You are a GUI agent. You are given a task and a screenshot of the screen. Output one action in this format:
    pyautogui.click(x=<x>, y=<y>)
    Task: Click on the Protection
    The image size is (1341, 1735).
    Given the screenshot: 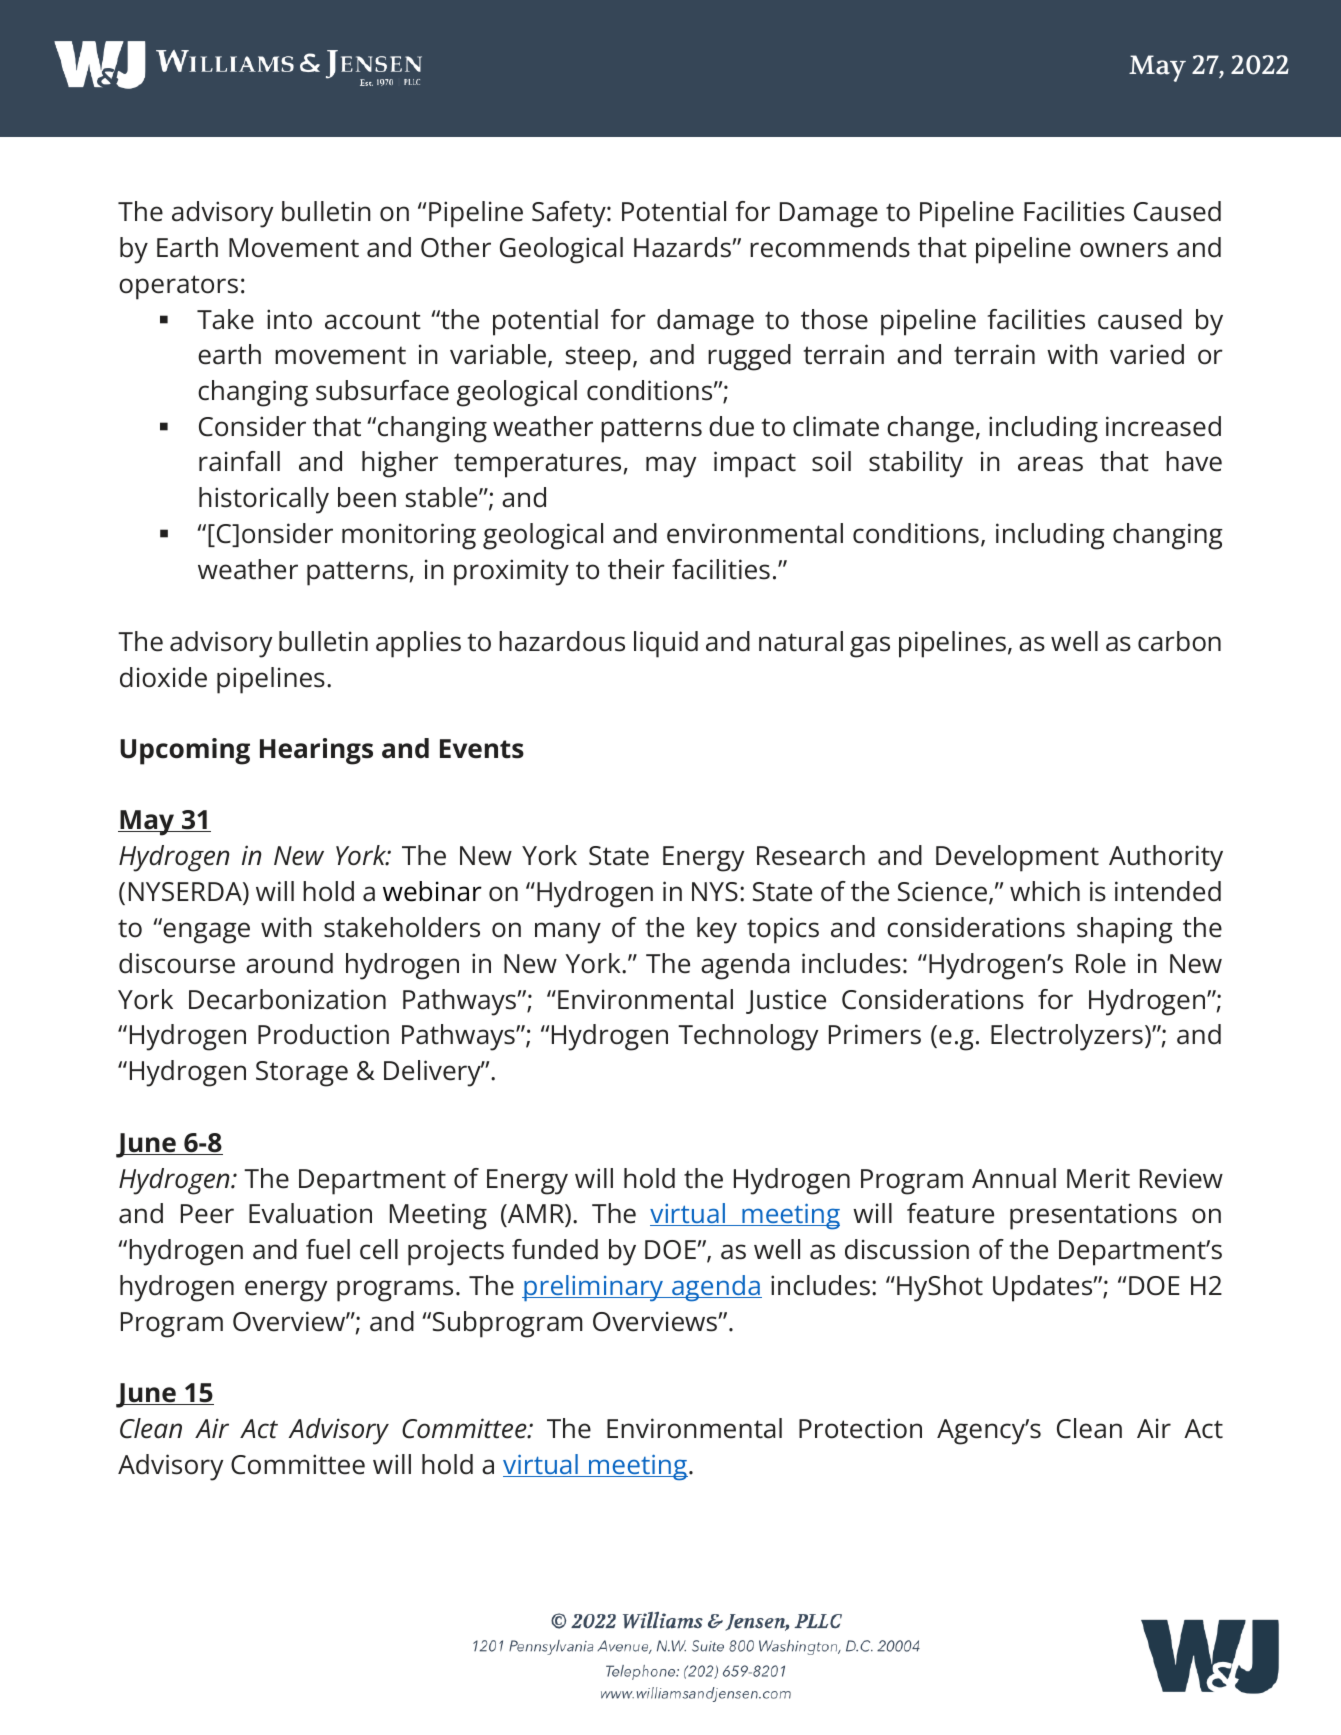 What is the action you would take?
    pyautogui.click(x=860, y=1428)
